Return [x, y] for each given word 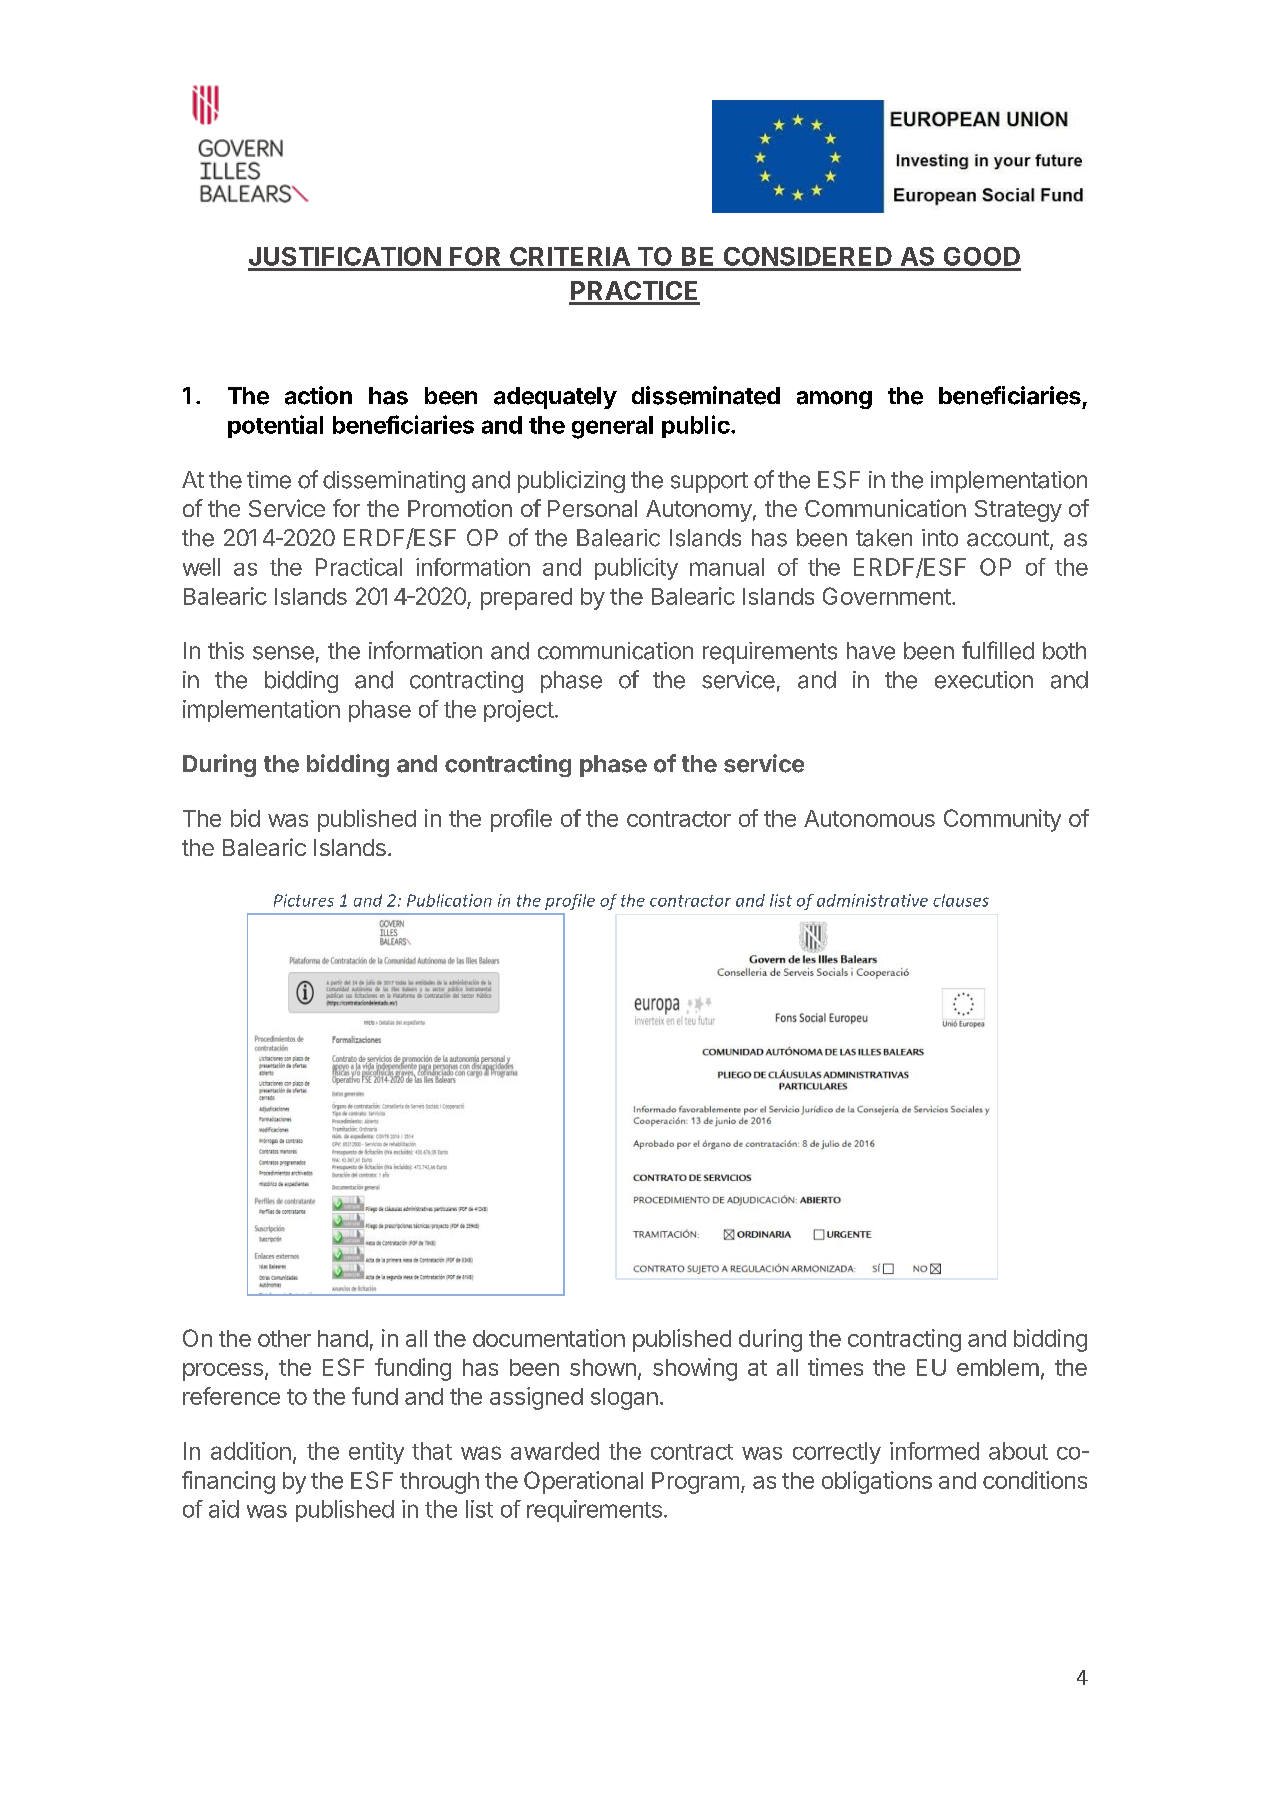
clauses [961, 900]
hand [343, 1338]
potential [275, 426]
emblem [998, 1367]
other [284, 1338]
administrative [872, 900]
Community [1002, 820]
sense [283, 653]
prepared [526, 599]
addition [251, 1451]
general [612, 427]
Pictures [304, 900]
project [519, 711]
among [834, 400]
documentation [549, 1338]
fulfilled [998, 650]
